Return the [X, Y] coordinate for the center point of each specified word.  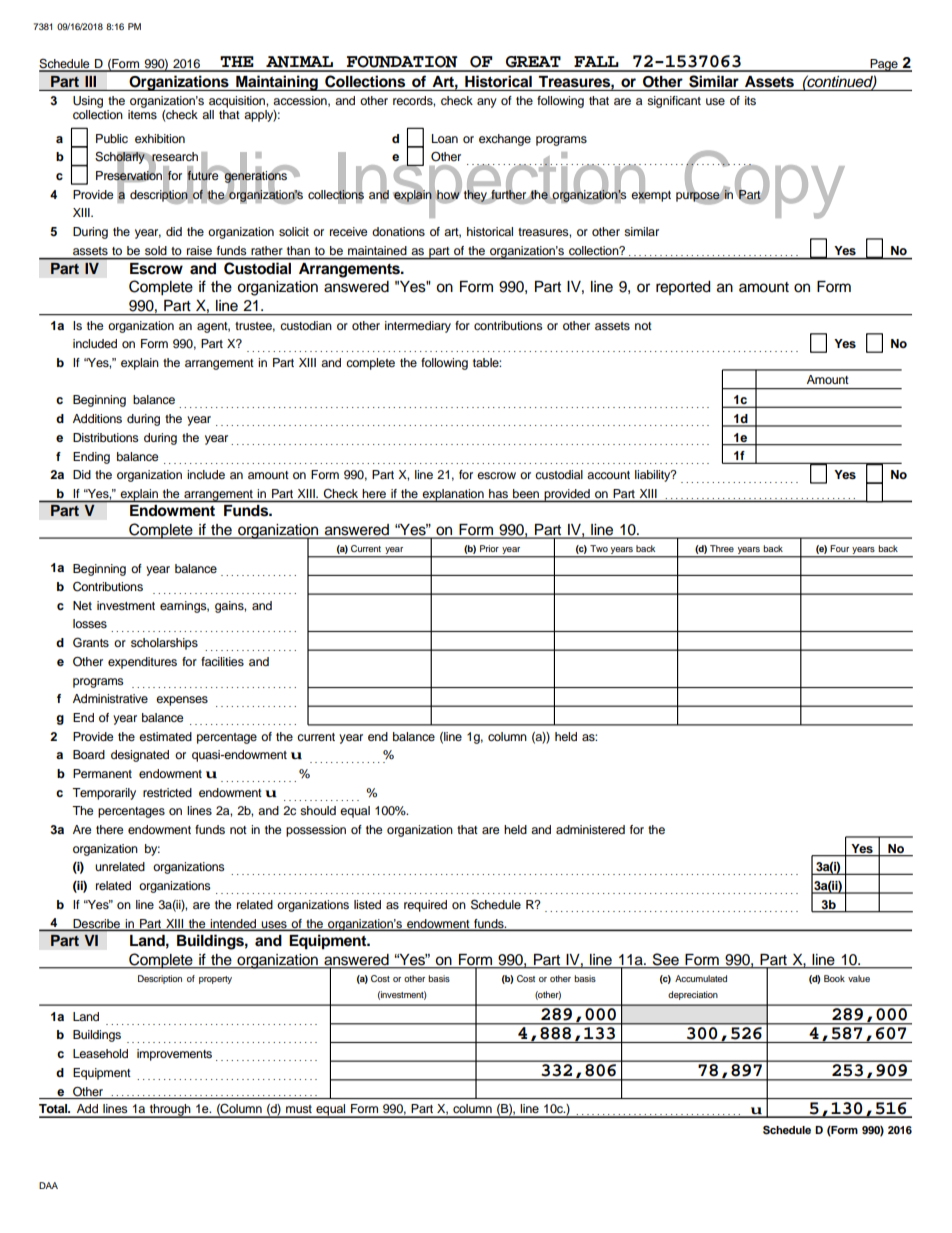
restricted [167, 792]
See [666, 960]
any [487, 103]
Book [834, 978]
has [498, 493]
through [170, 1111]
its [750, 100]
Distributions [106, 437]
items [142, 114]
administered [590, 829]
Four [839, 548]
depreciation [693, 995]
